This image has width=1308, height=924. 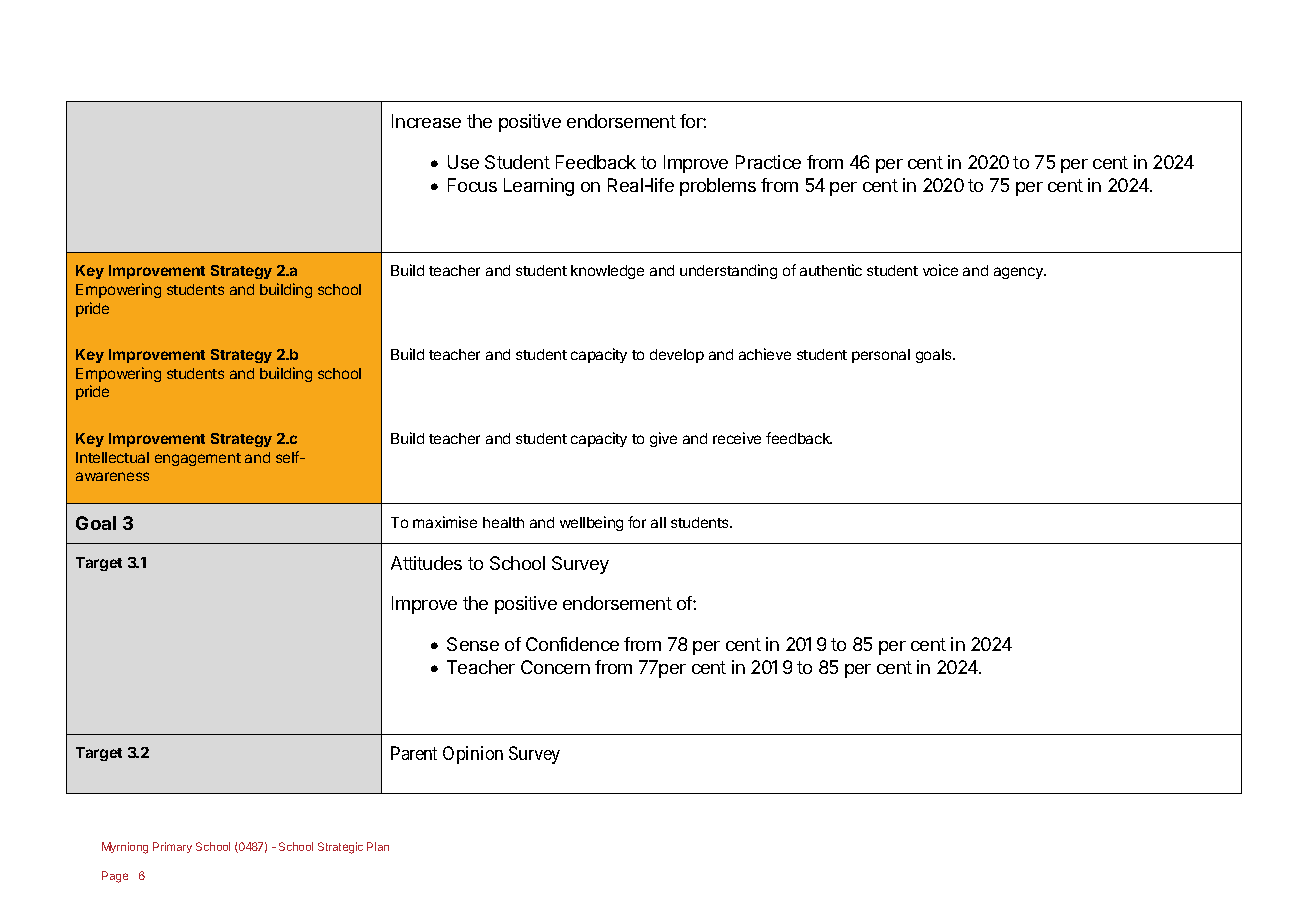 What do you see at coordinates (737, 438) in the image?
I see `receive` at bounding box center [737, 438].
